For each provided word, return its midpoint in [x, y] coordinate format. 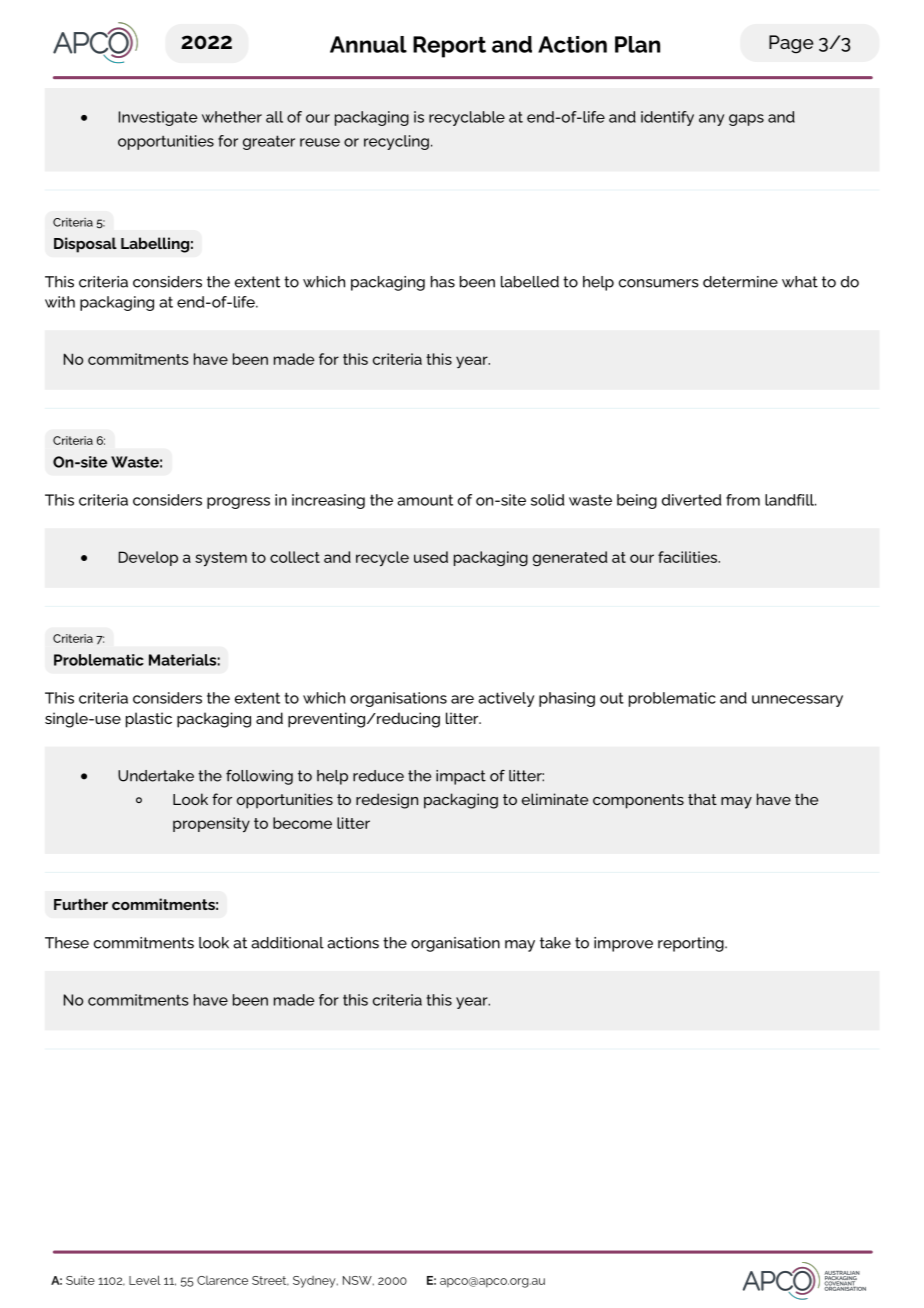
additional [287, 943]
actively [506, 699]
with [60, 302]
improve [623, 944]
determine [740, 282]
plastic [149, 720]
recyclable [467, 118]
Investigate [158, 118]
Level [145, 1280]
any [711, 120]
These [67, 943]
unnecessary [797, 701]
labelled [530, 282]
